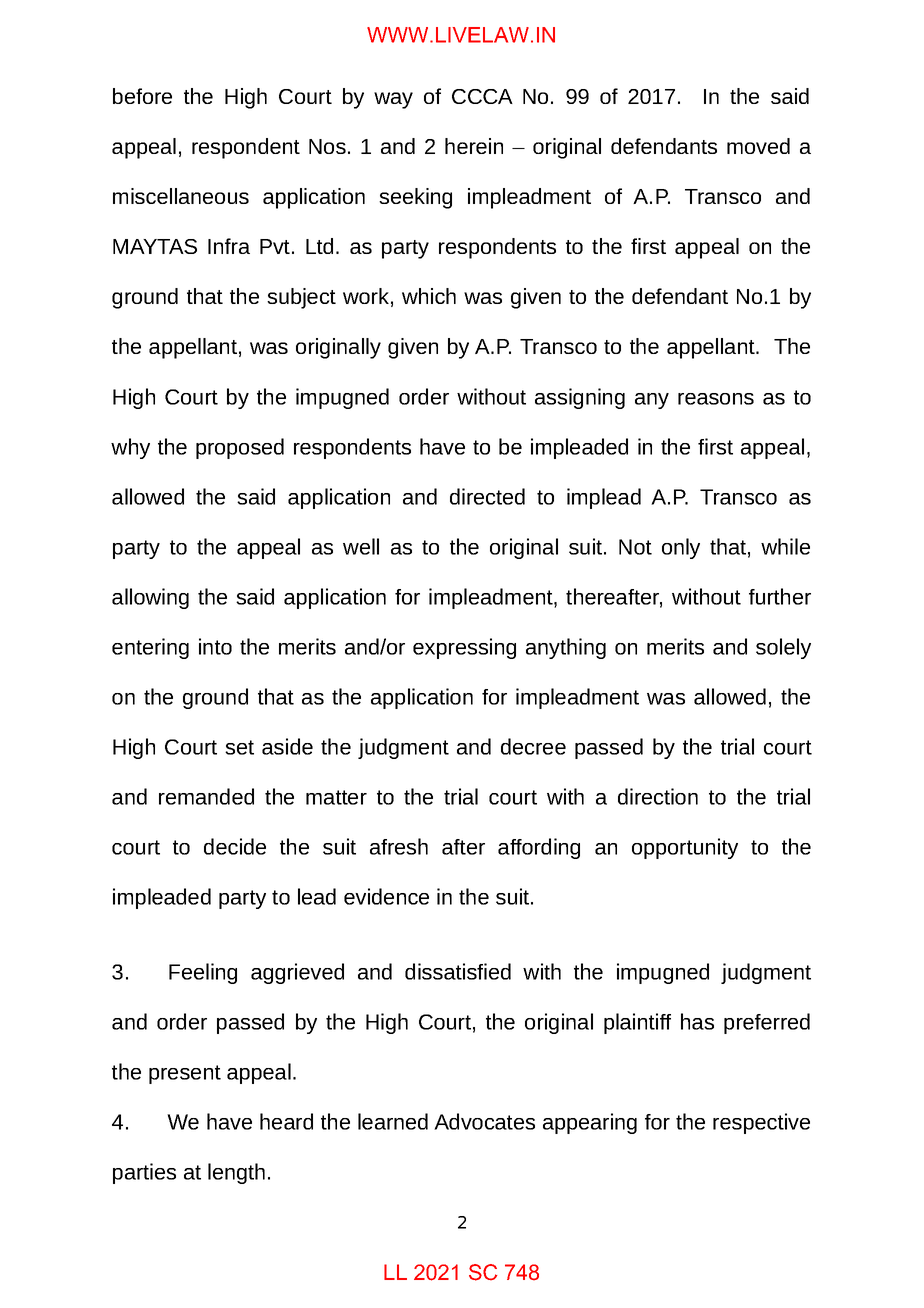 This screenshot has width=924, height=1308. What do you see at coordinates (758, 146) in the screenshot?
I see `moved` at bounding box center [758, 146].
